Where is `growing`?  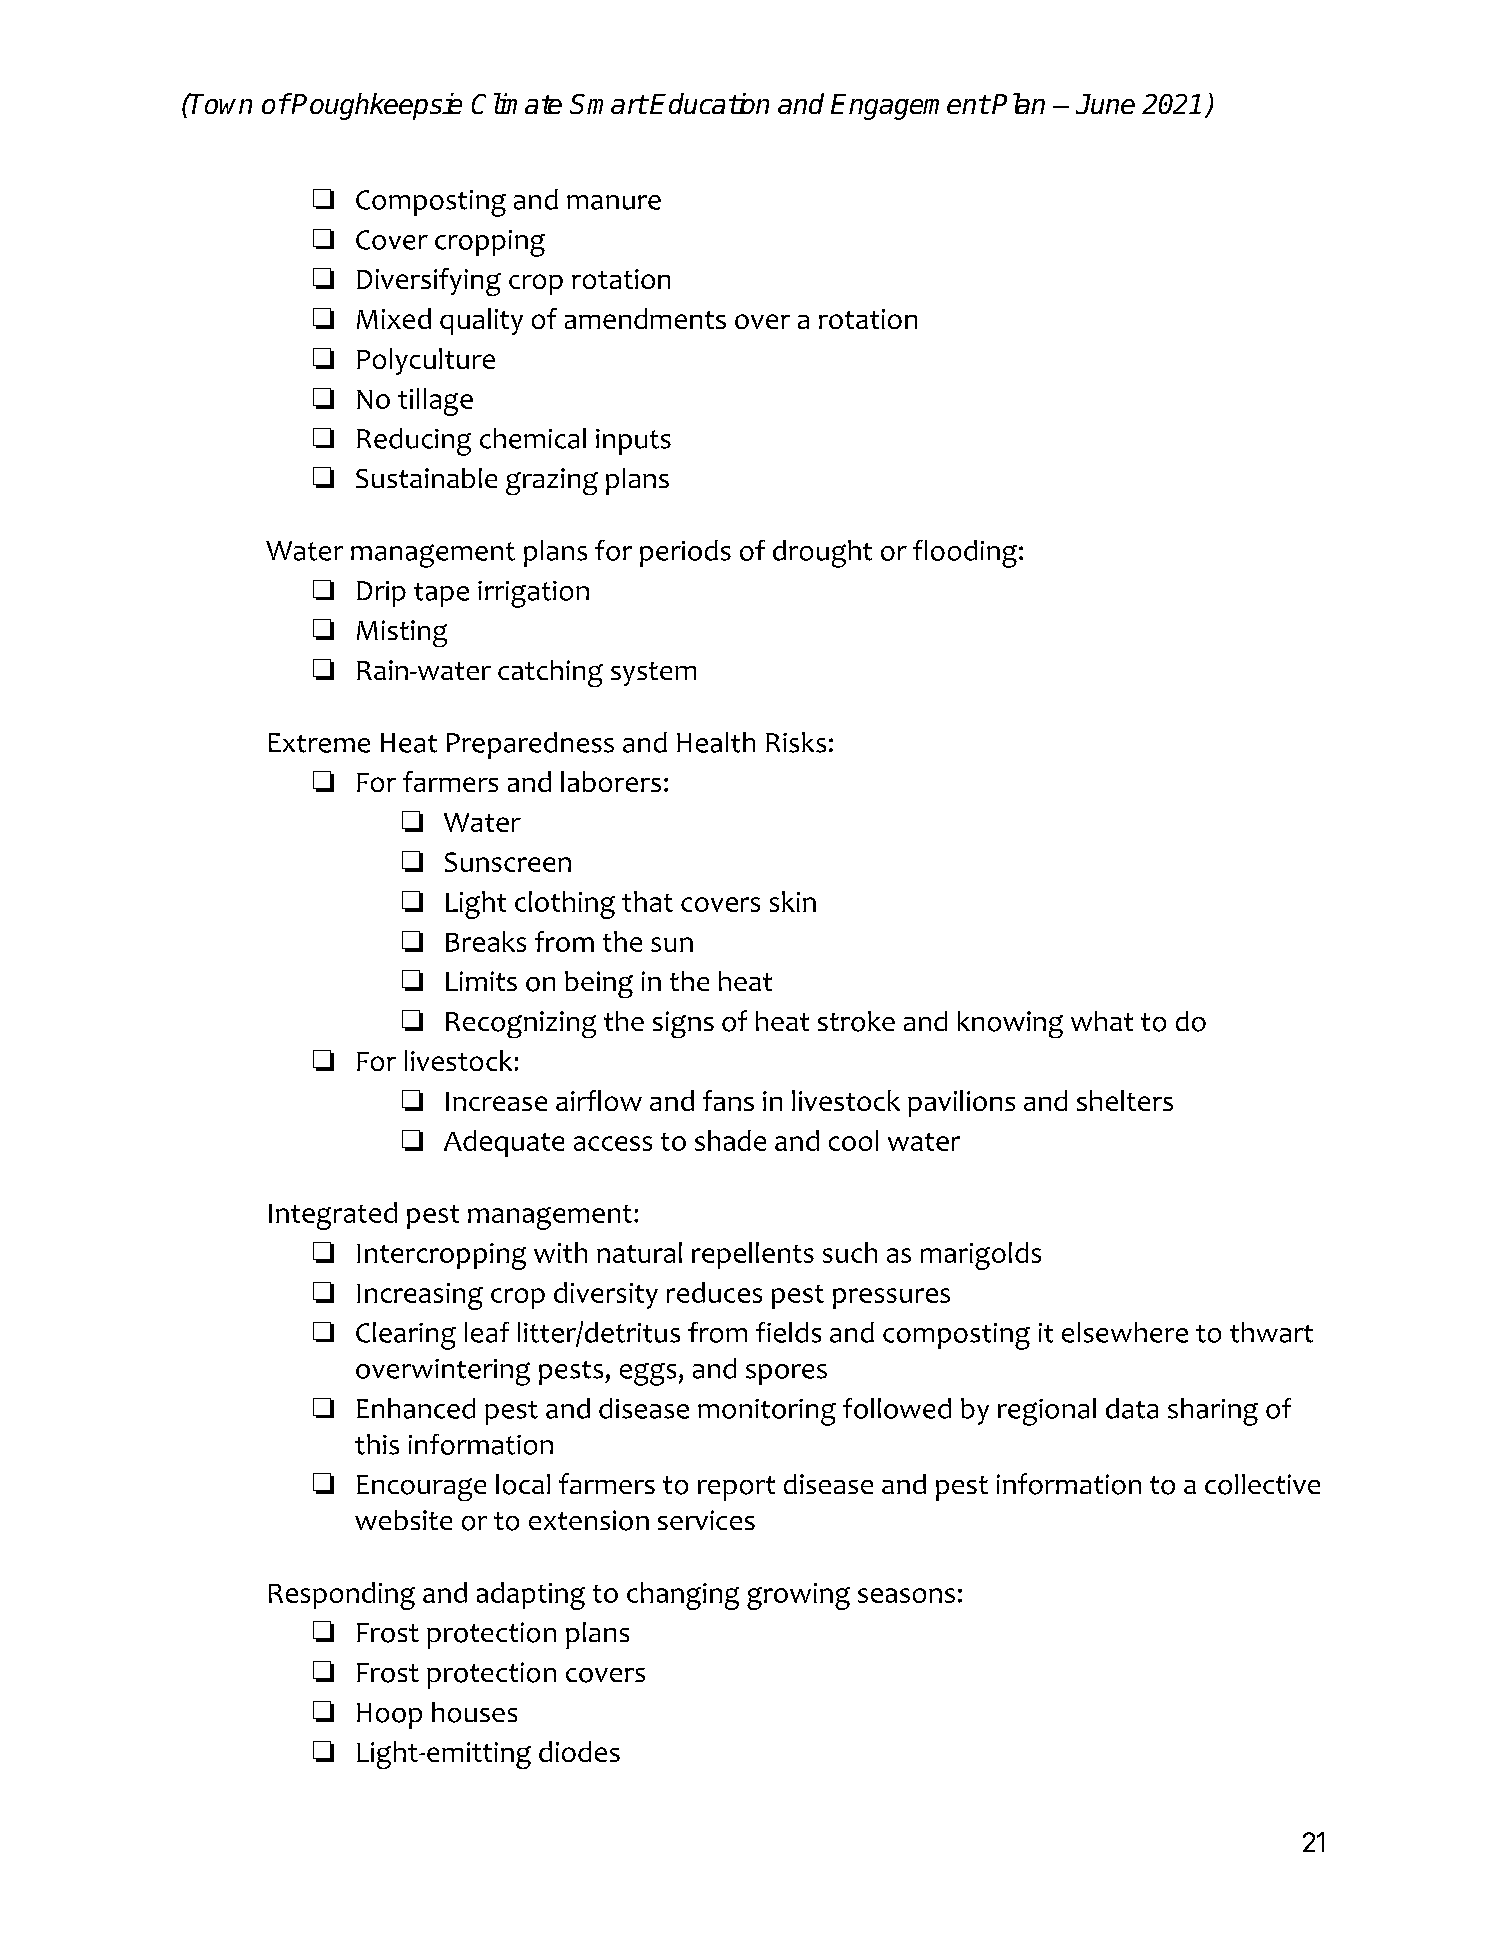 growing is located at coordinates (798, 1596).
